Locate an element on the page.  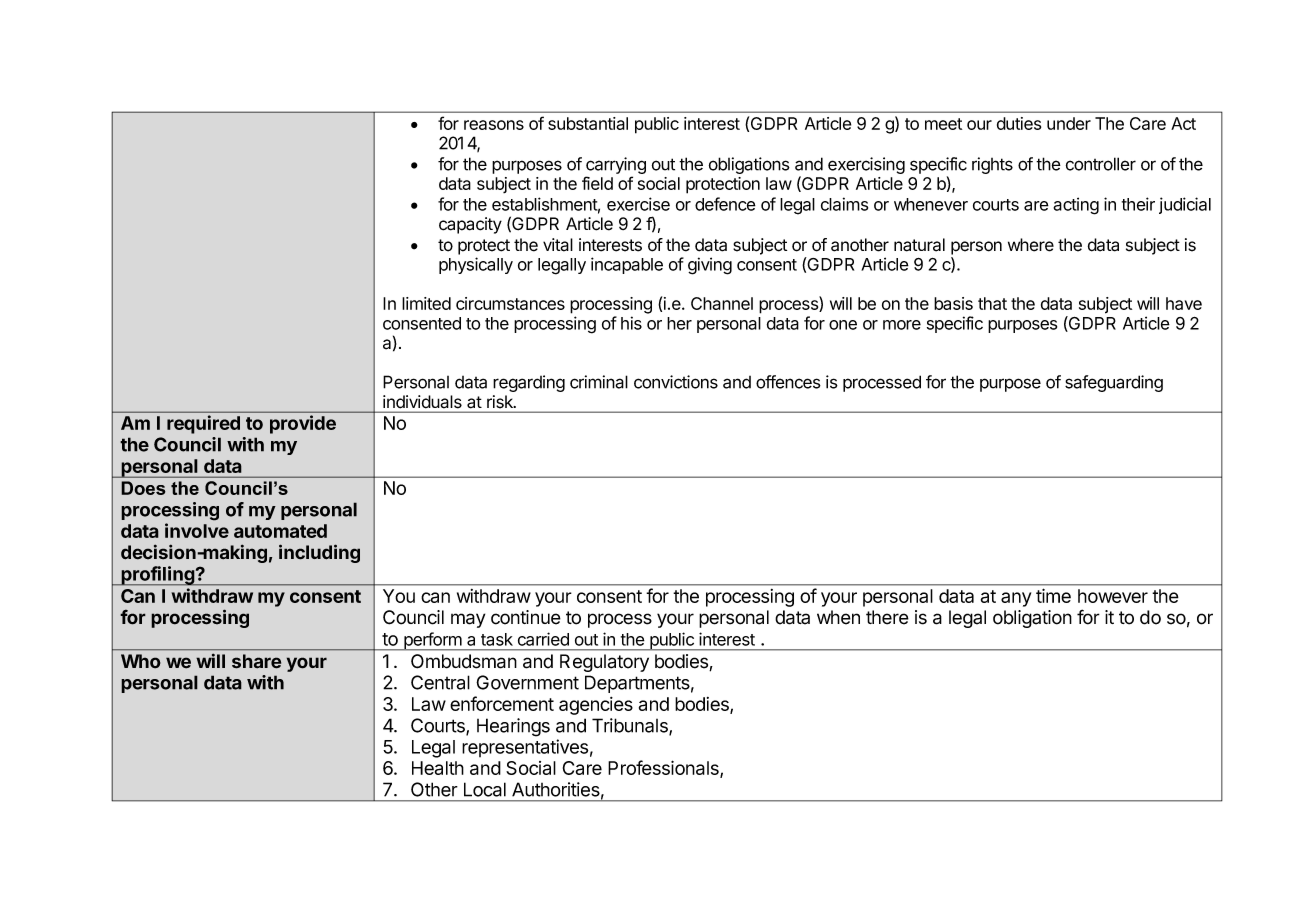
including is located at coordinates (319, 553).
